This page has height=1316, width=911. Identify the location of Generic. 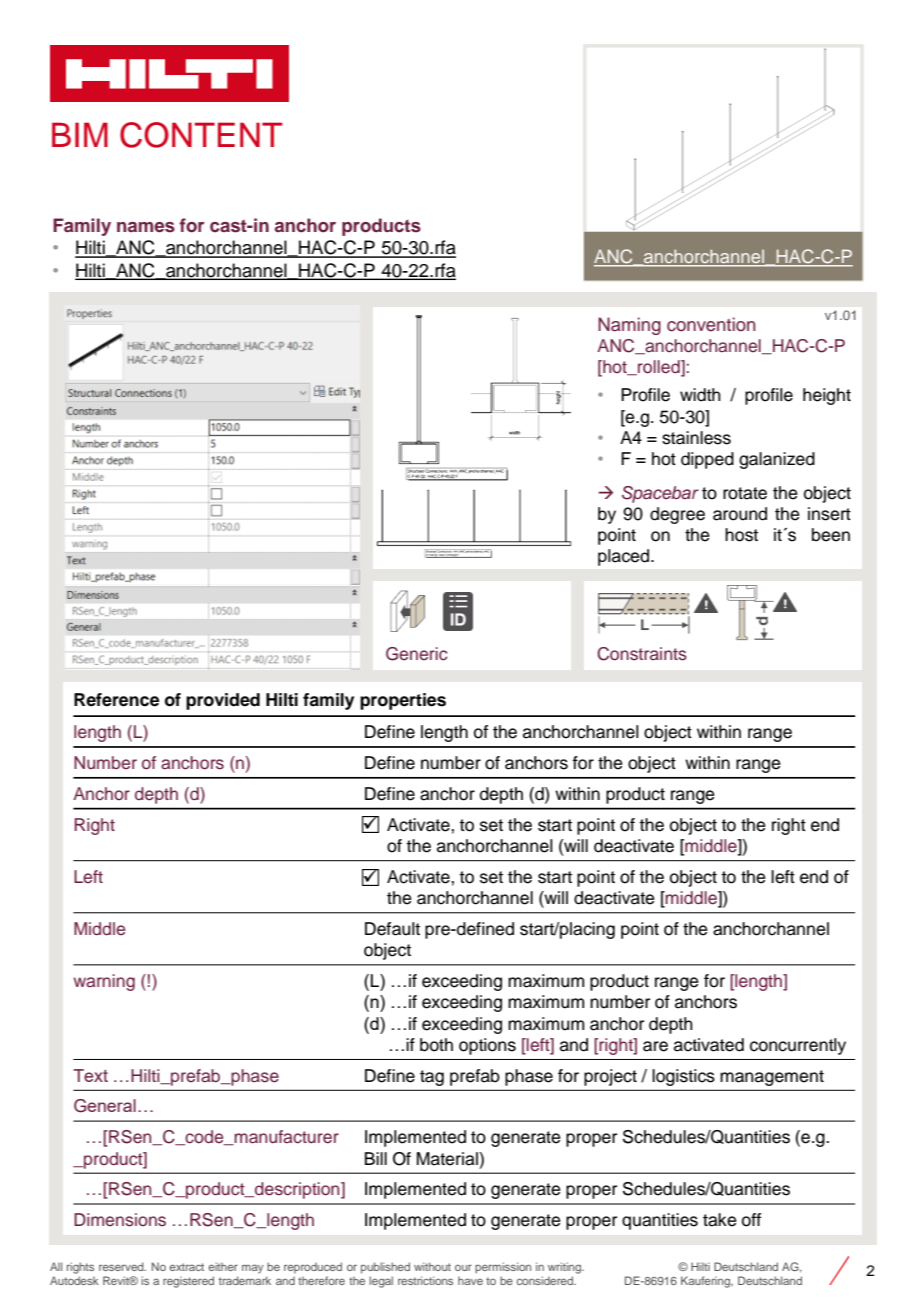
(417, 654).
